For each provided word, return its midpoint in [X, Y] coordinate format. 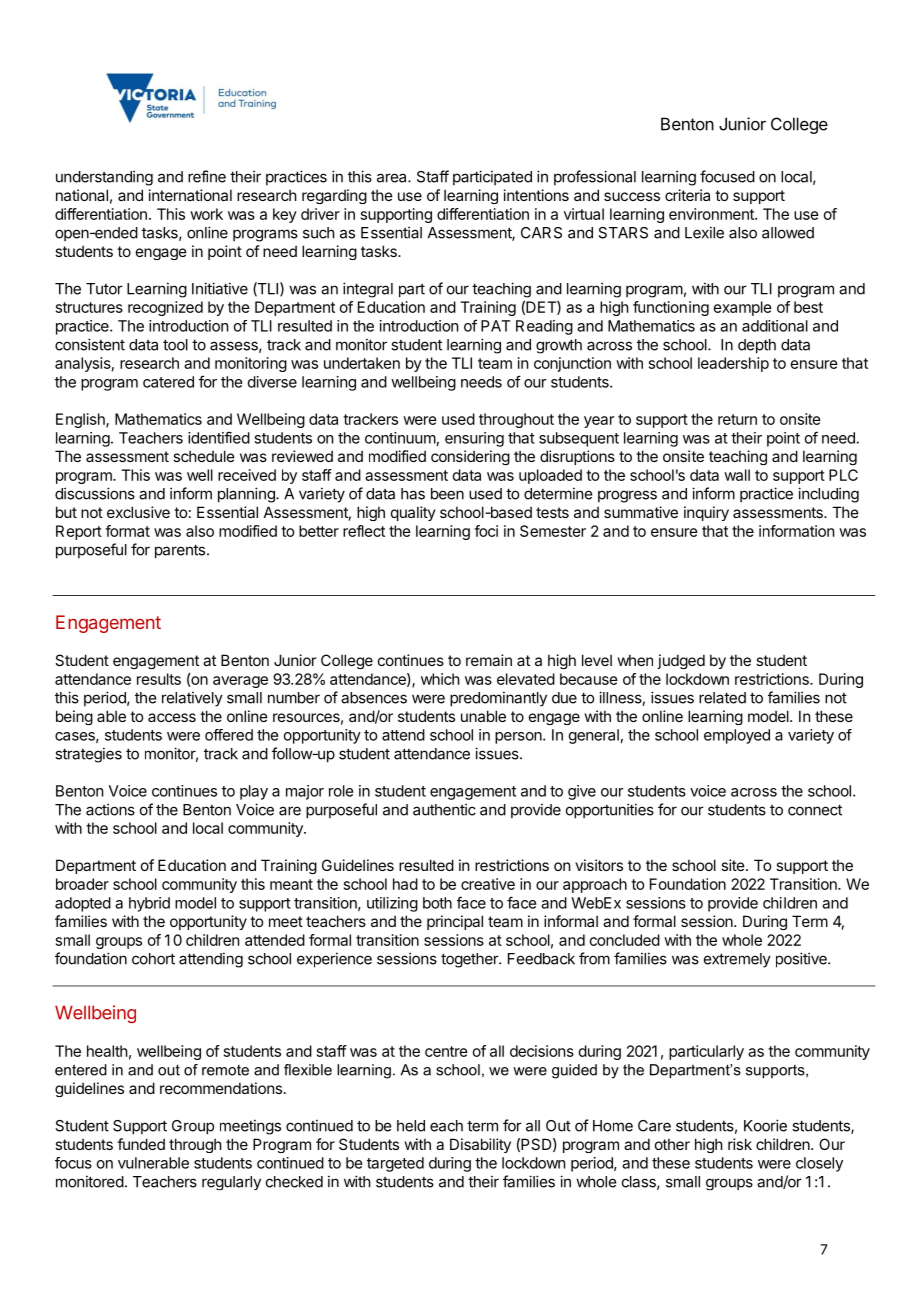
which [440, 679]
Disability [480, 1145]
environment [712, 214]
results [159, 679]
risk [740, 1144]
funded [141, 1144]
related [722, 698]
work [206, 214]
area [393, 178]
